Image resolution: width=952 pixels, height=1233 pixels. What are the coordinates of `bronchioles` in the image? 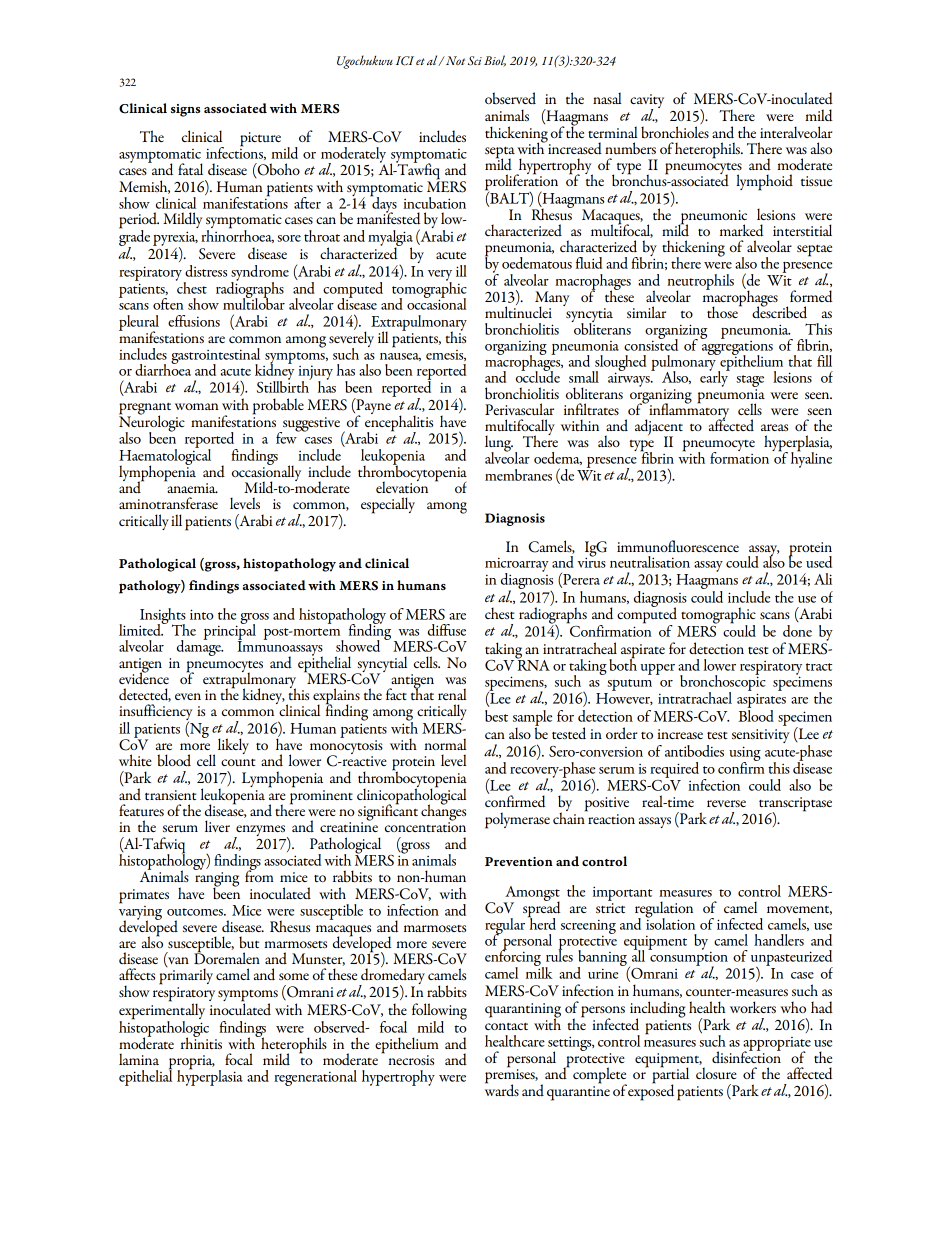 It's located at (675, 132).
